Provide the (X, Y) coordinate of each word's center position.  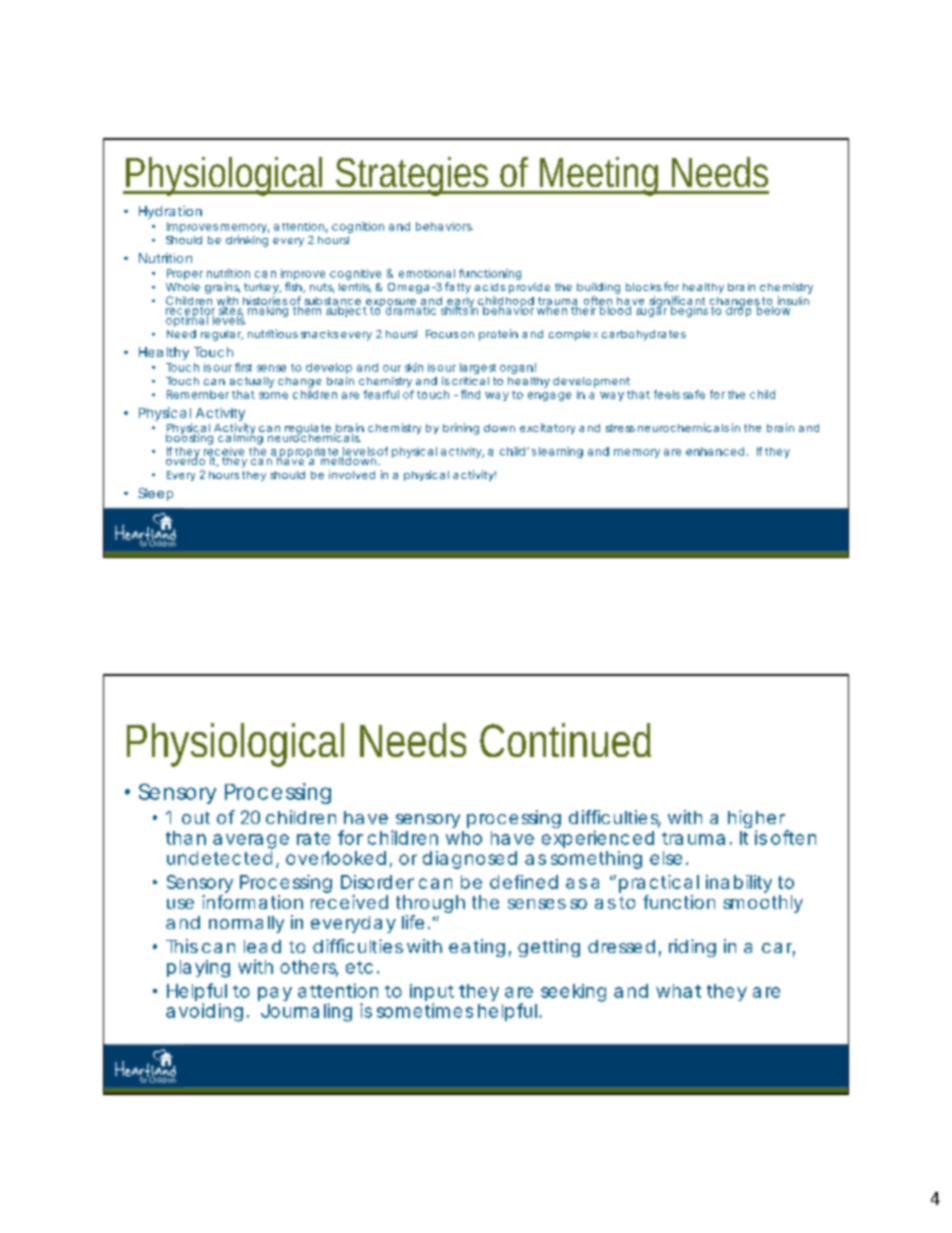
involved (352, 474)
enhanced (715, 451)
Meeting (601, 176)
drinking (247, 241)
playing (198, 969)
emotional (427, 273)
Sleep (155, 494)
